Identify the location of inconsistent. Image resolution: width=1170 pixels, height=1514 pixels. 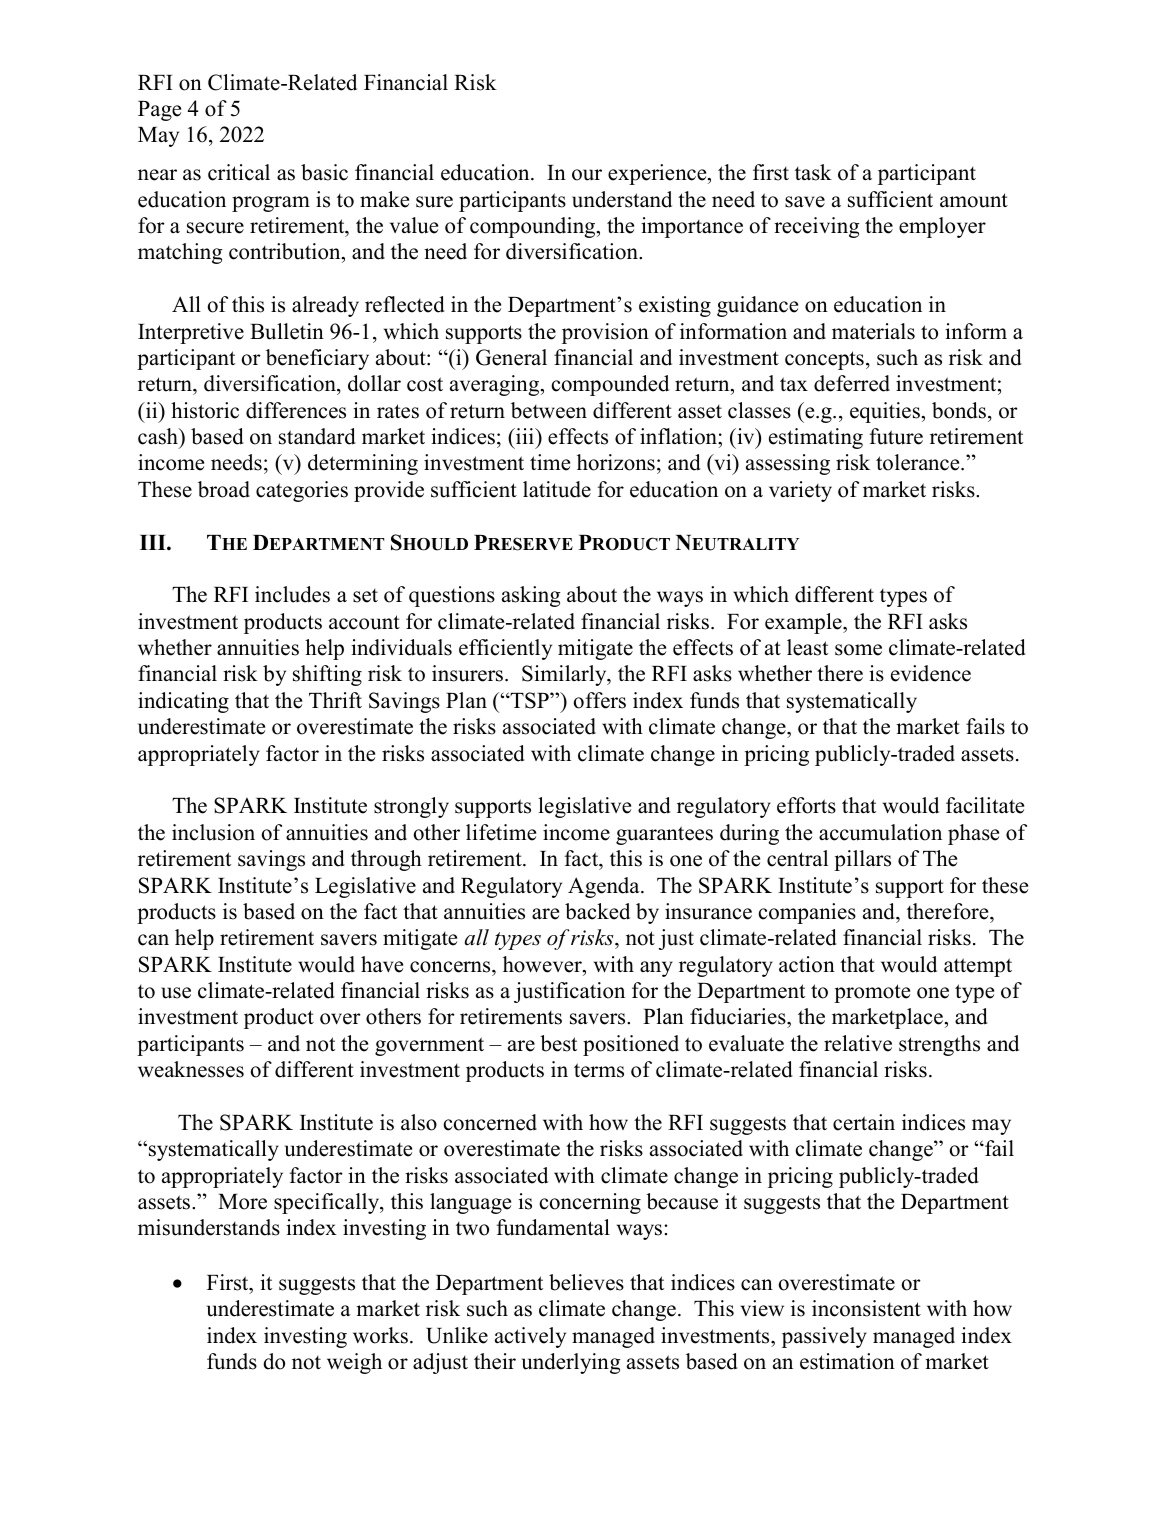
(866, 1308).
